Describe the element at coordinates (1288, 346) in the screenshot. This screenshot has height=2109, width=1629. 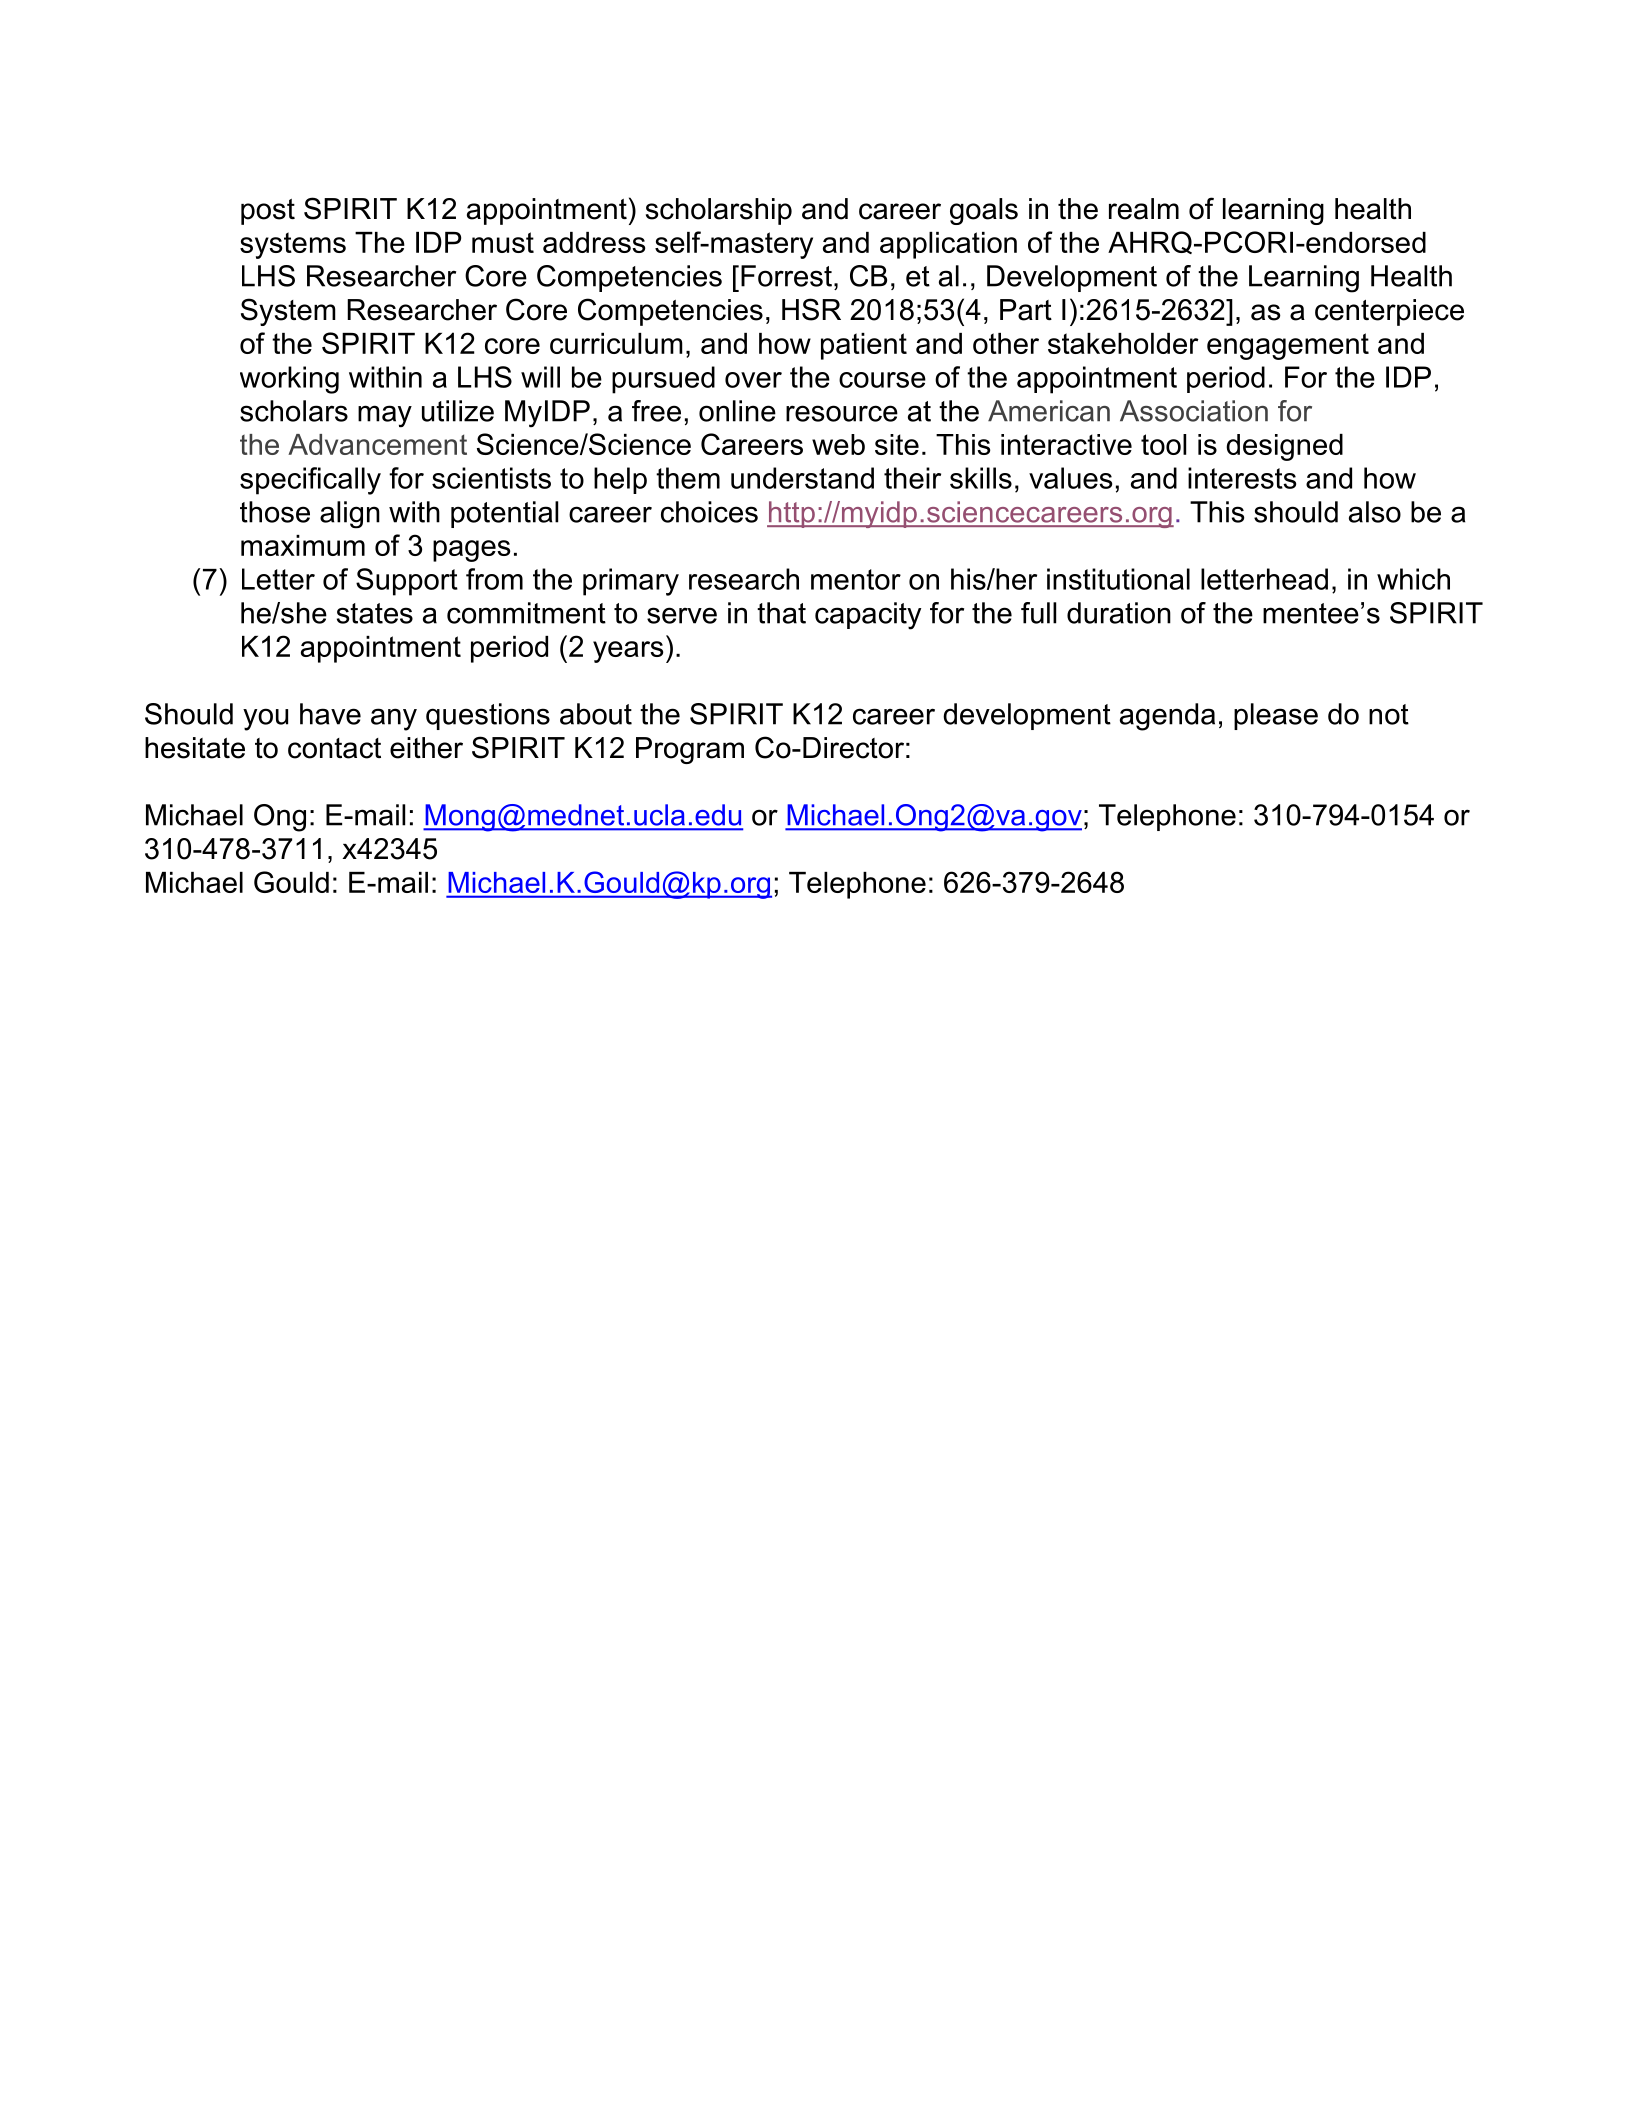
I see `engagement` at that location.
